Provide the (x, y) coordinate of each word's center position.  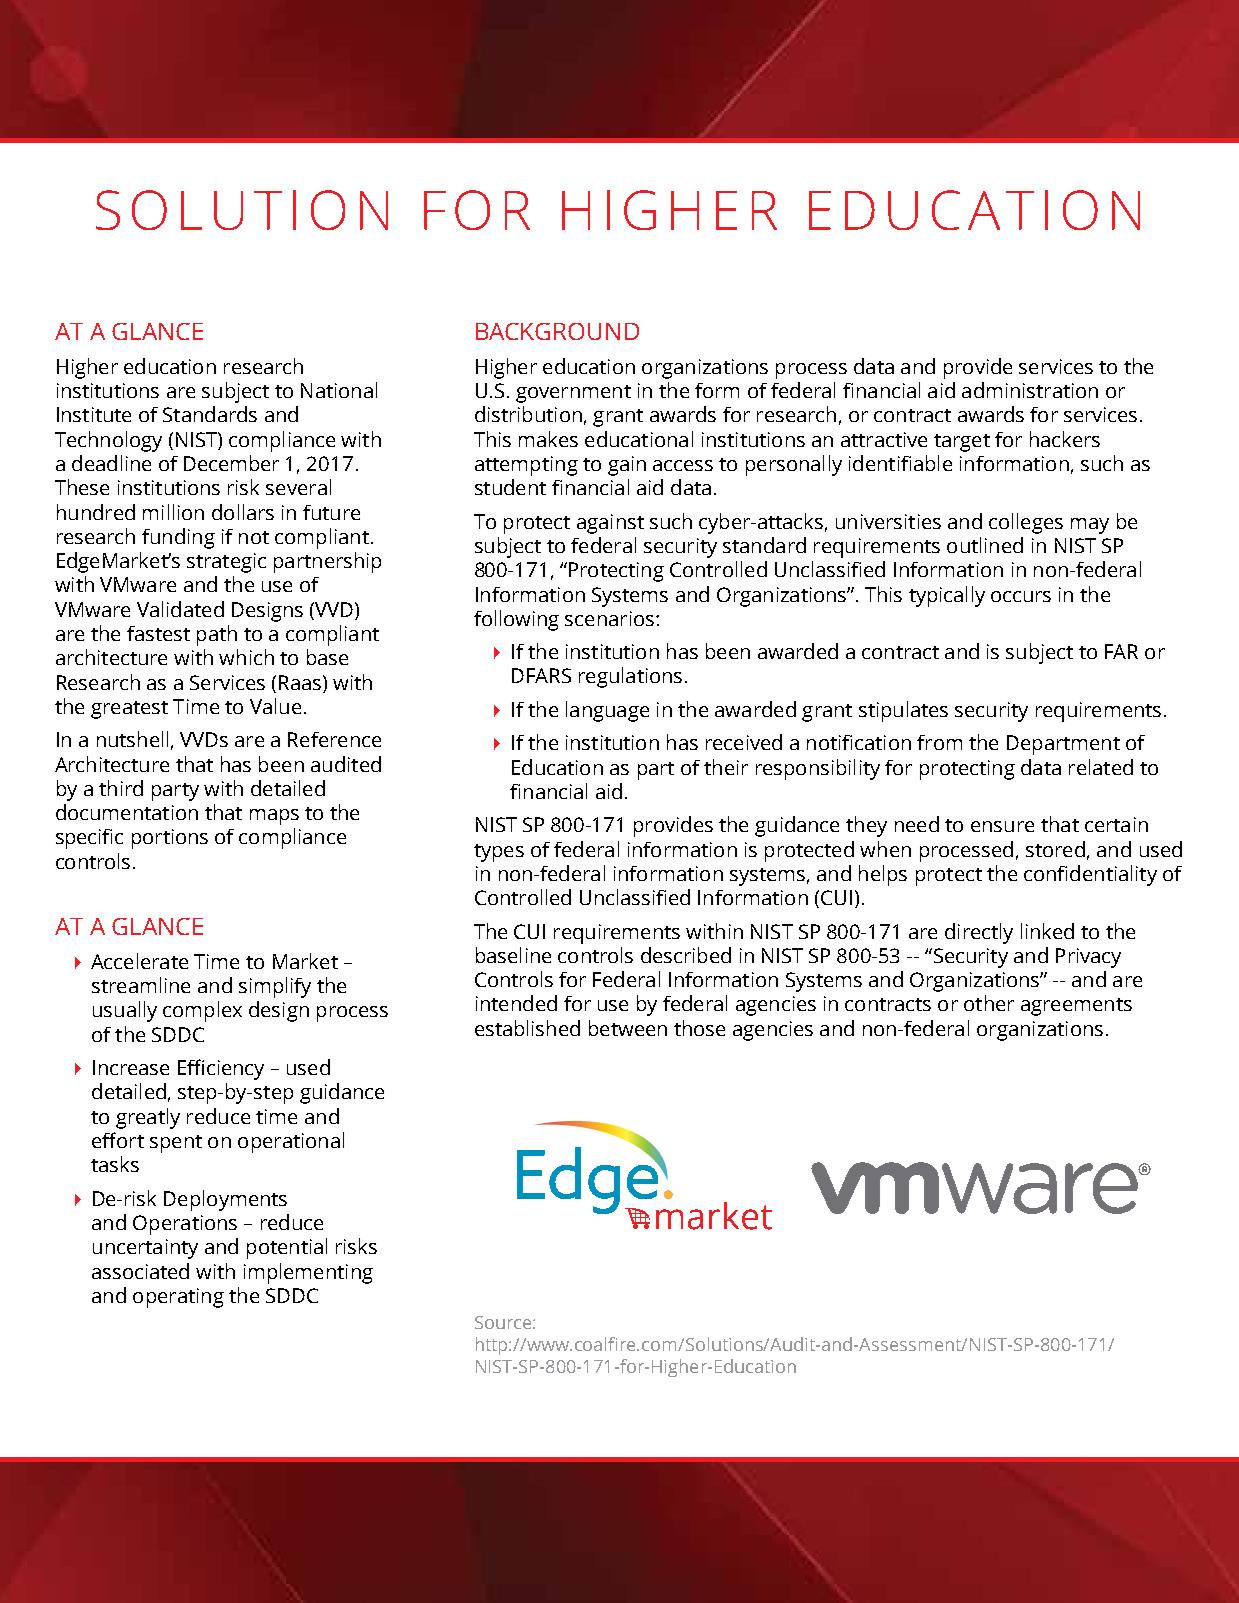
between (628, 1028)
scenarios (609, 618)
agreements (1076, 1007)
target (962, 443)
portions (170, 839)
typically (947, 596)
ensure (1002, 826)
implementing (308, 1273)
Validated (180, 609)
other (989, 1003)
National (339, 390)
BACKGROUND (557, 331)
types (499, 853)
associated (140, 1271)
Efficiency (221, 1069)
